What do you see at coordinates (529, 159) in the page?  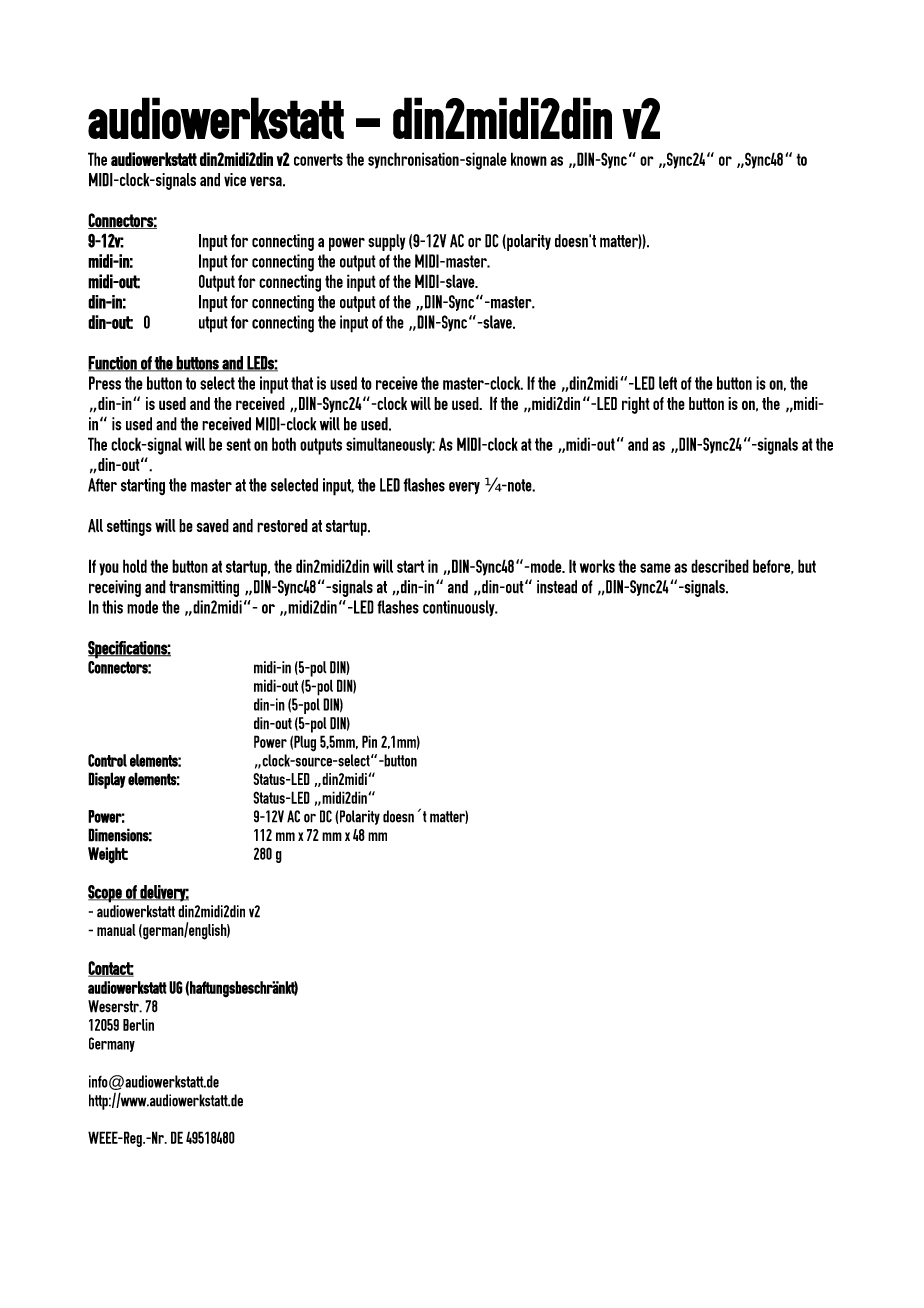 I see `known` at bounding box center [529, 159].
